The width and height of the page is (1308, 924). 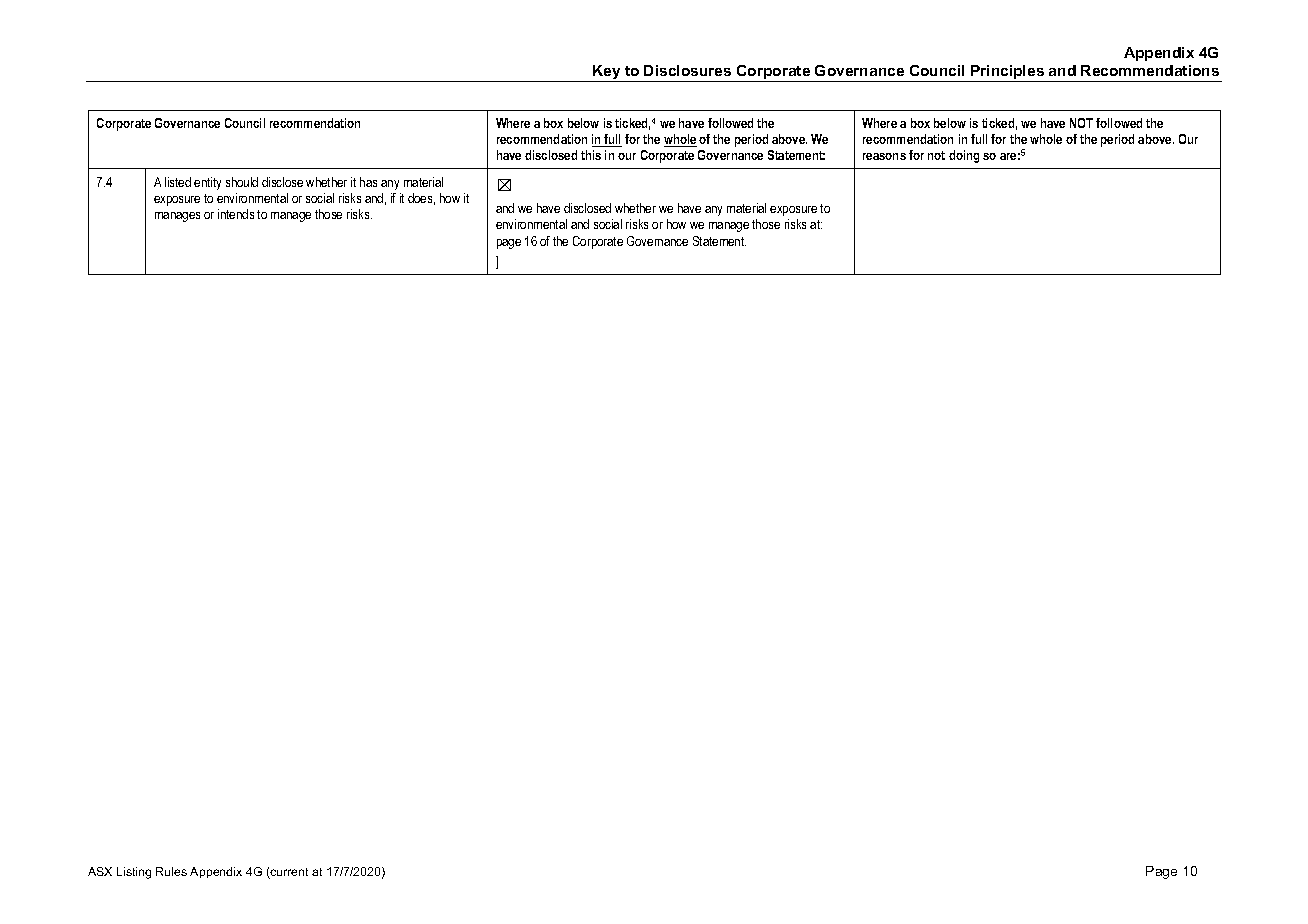 What do you see at coordinates (207, 183) in the page?
I see `entity` at bounding box center [207, 183].
